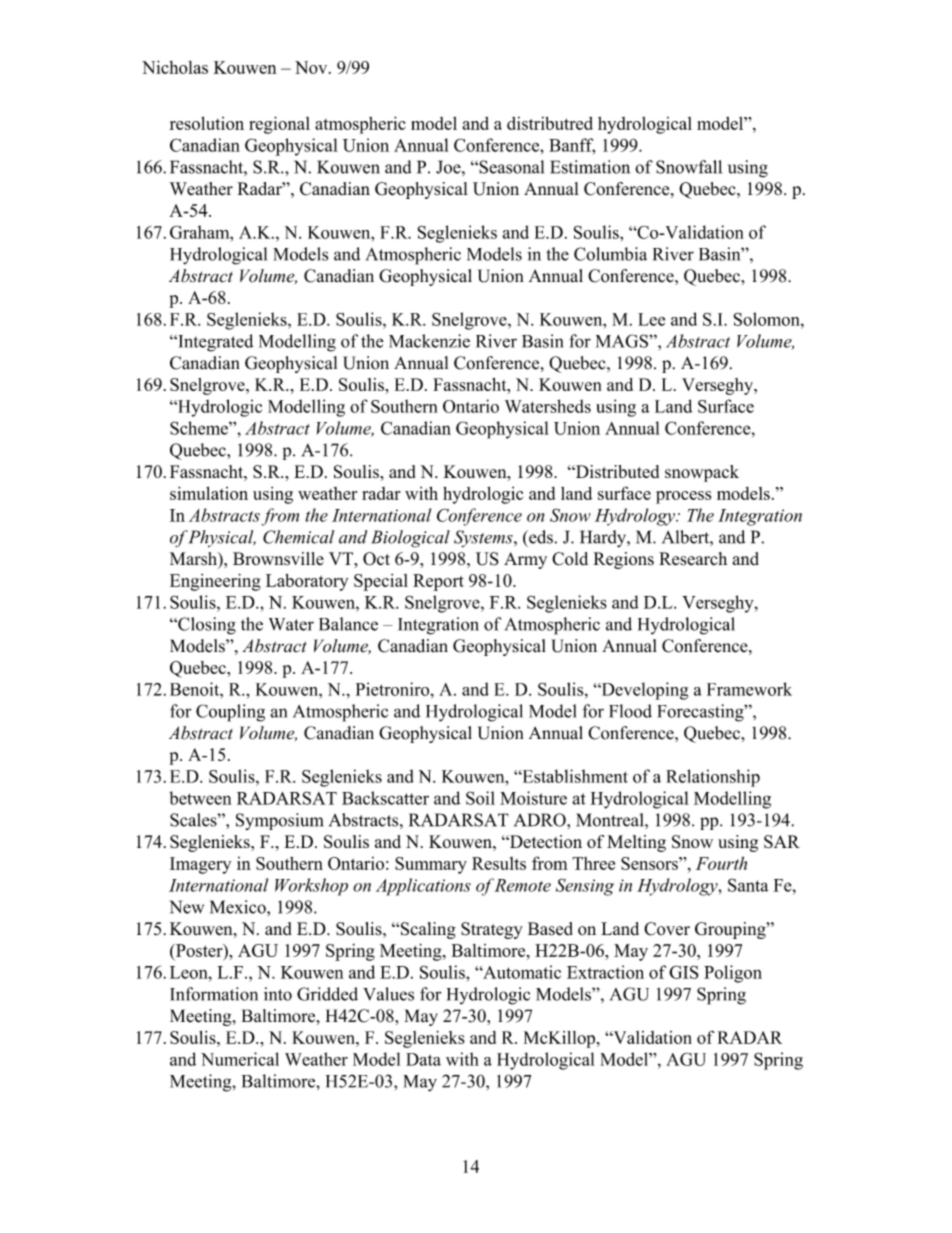 The height and width of the screenshot is (1233, 952). Describe the element at coordinates (214, 343) in the screenshot. I see `Integrated` at that location.
